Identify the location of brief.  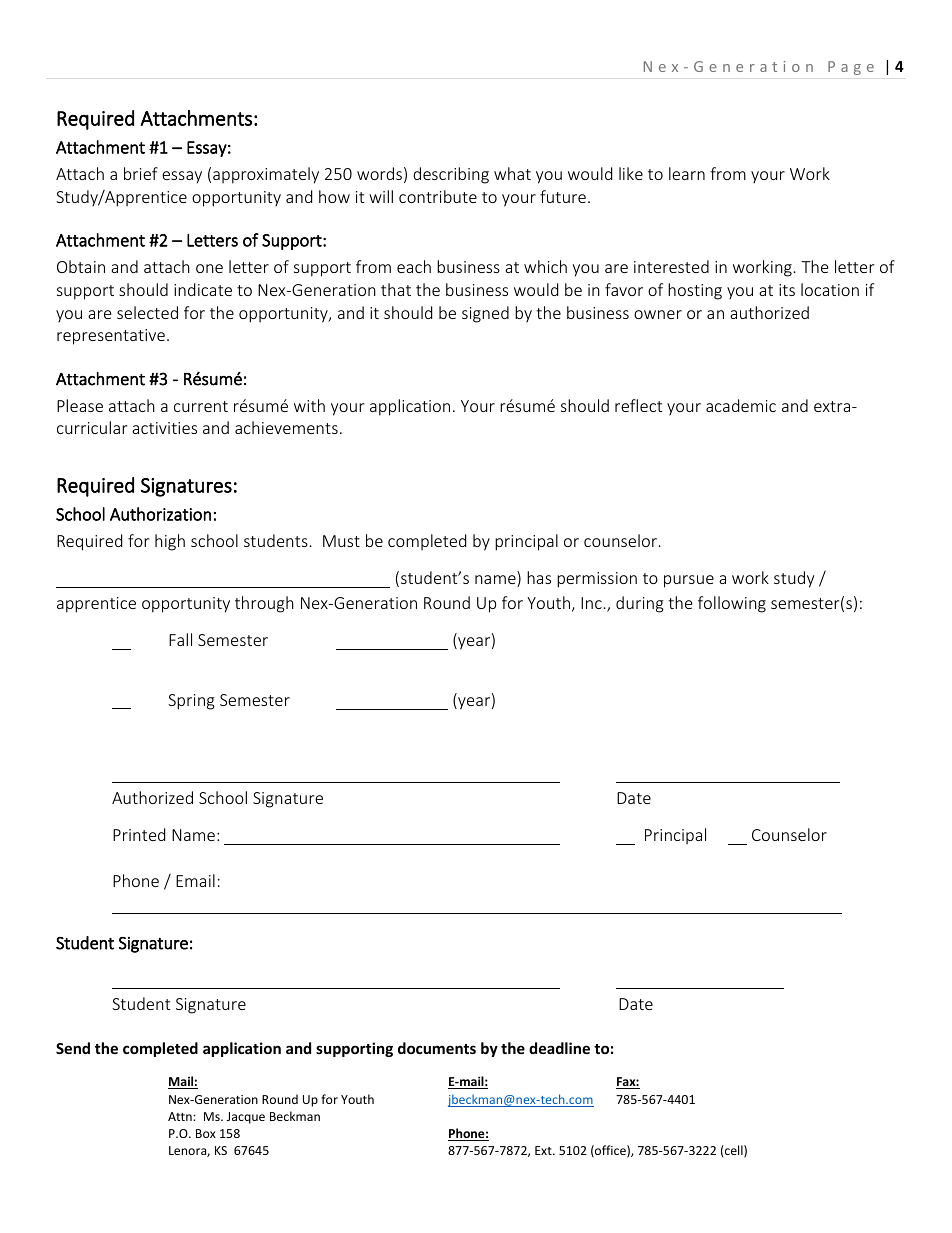
(141, 173).
